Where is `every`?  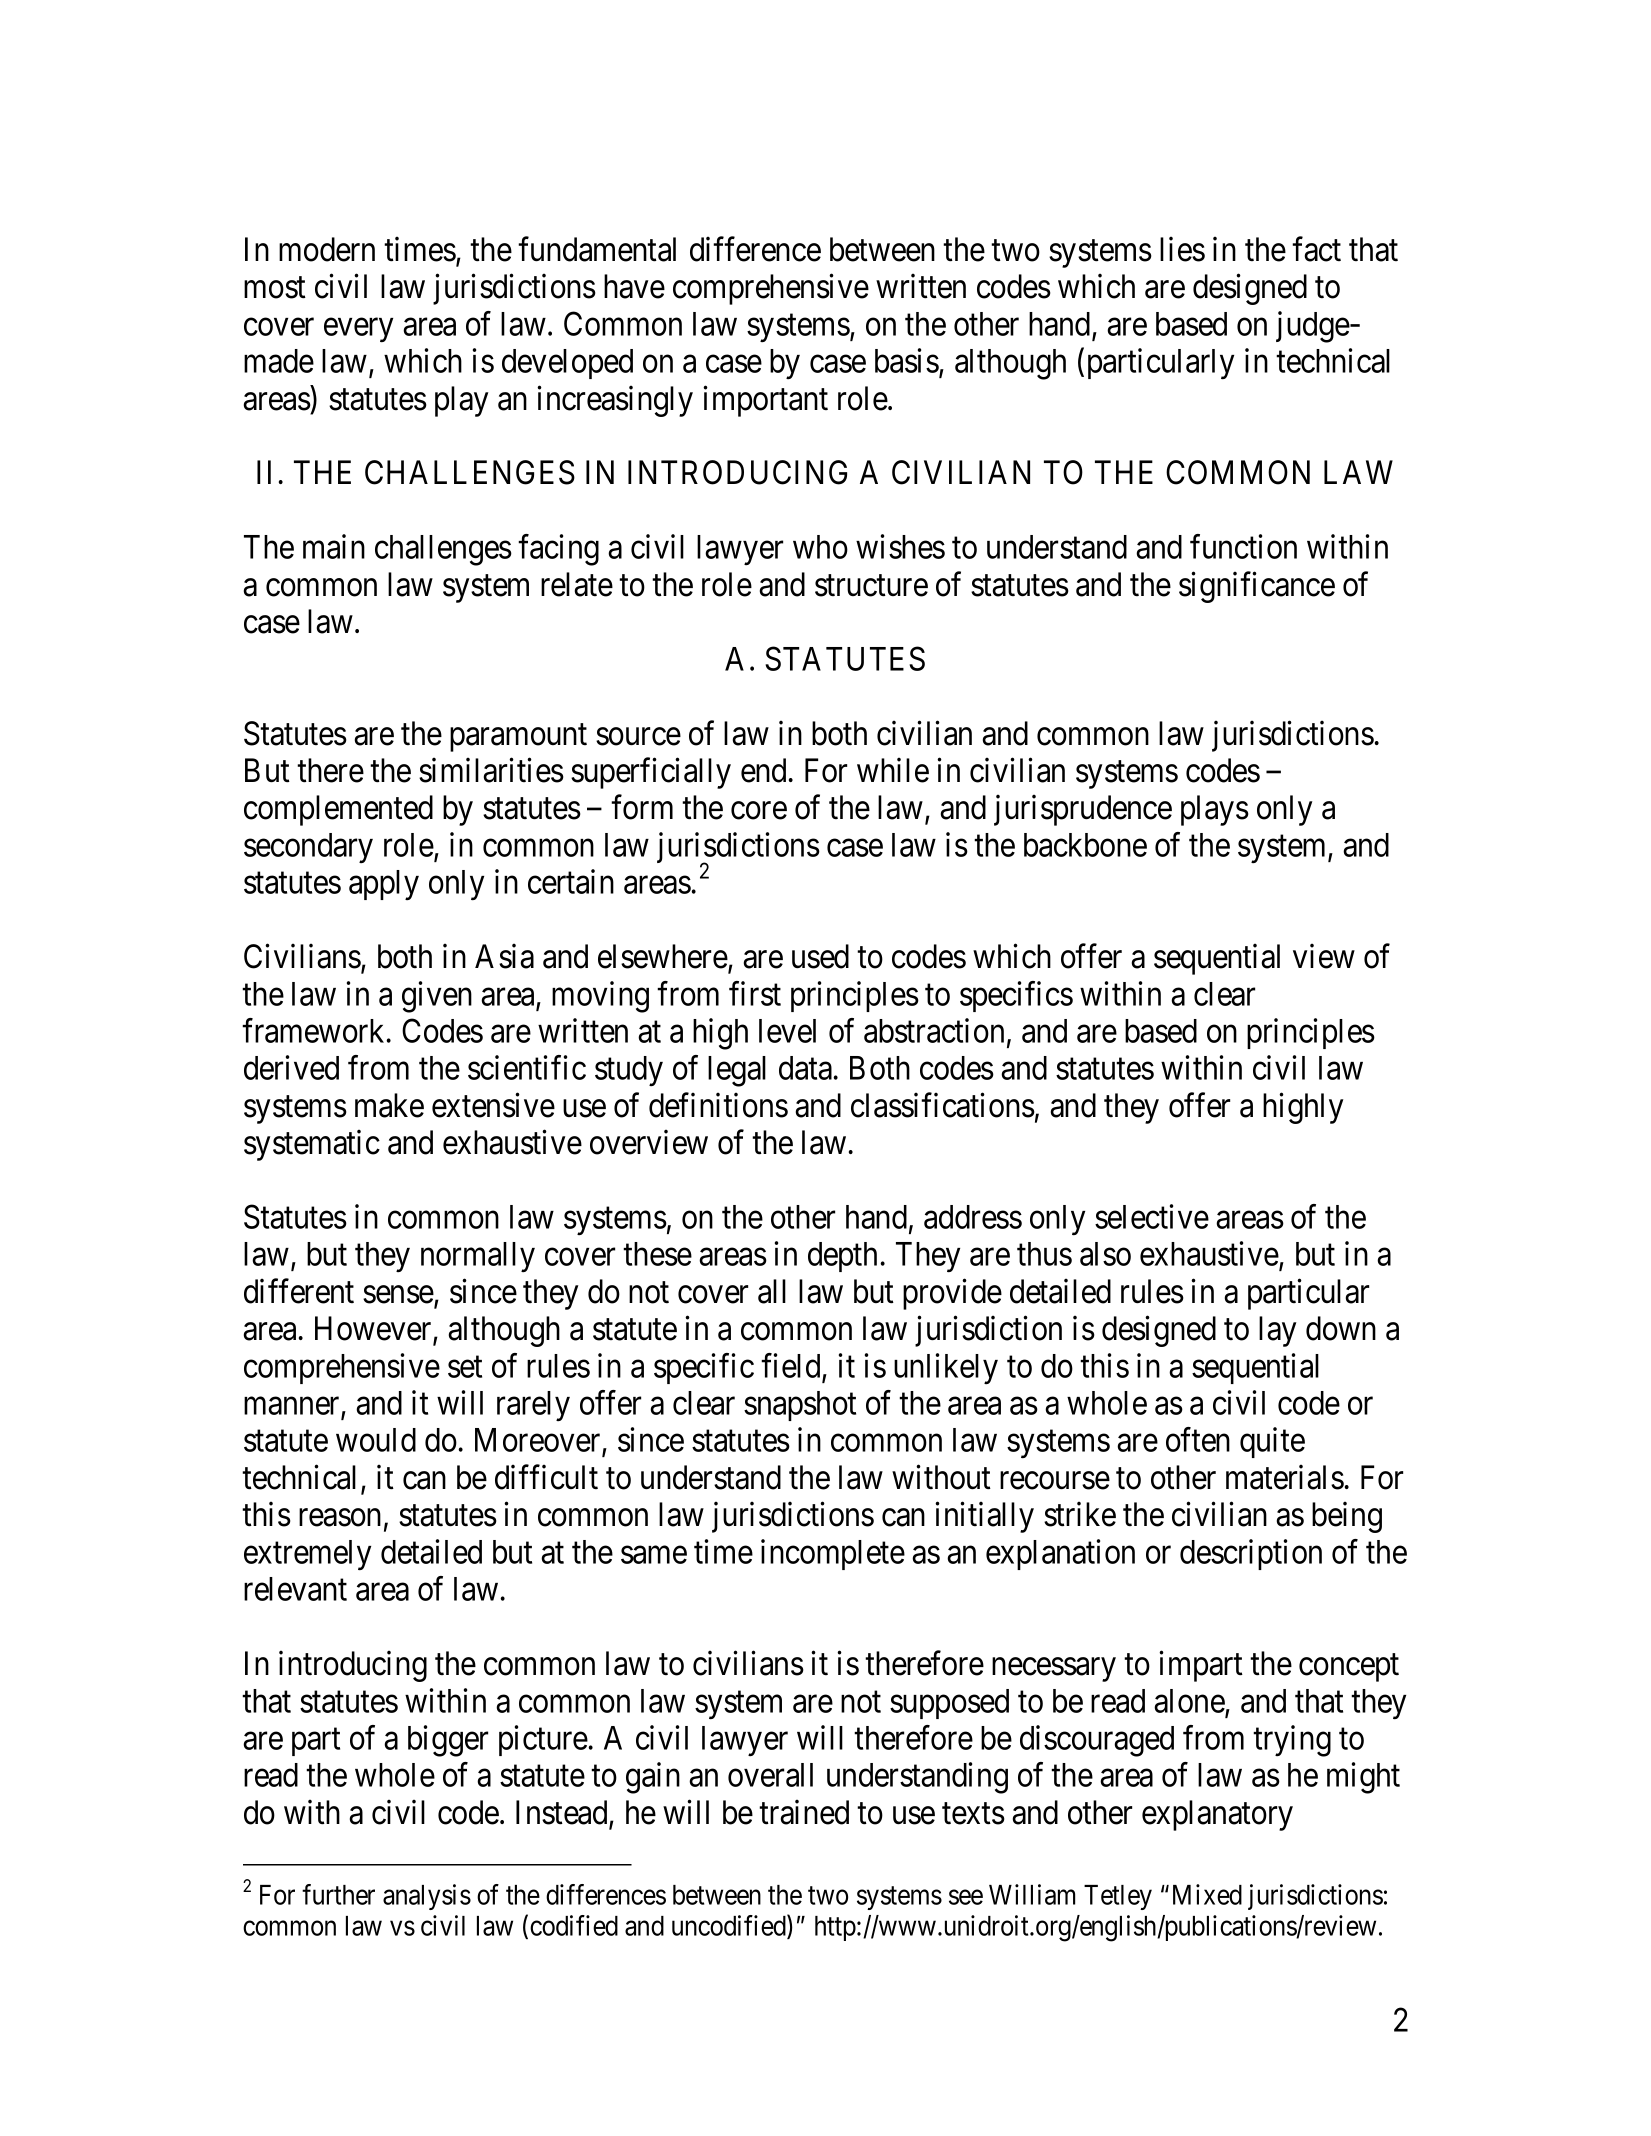 every is located at coordinates (358, 330).
